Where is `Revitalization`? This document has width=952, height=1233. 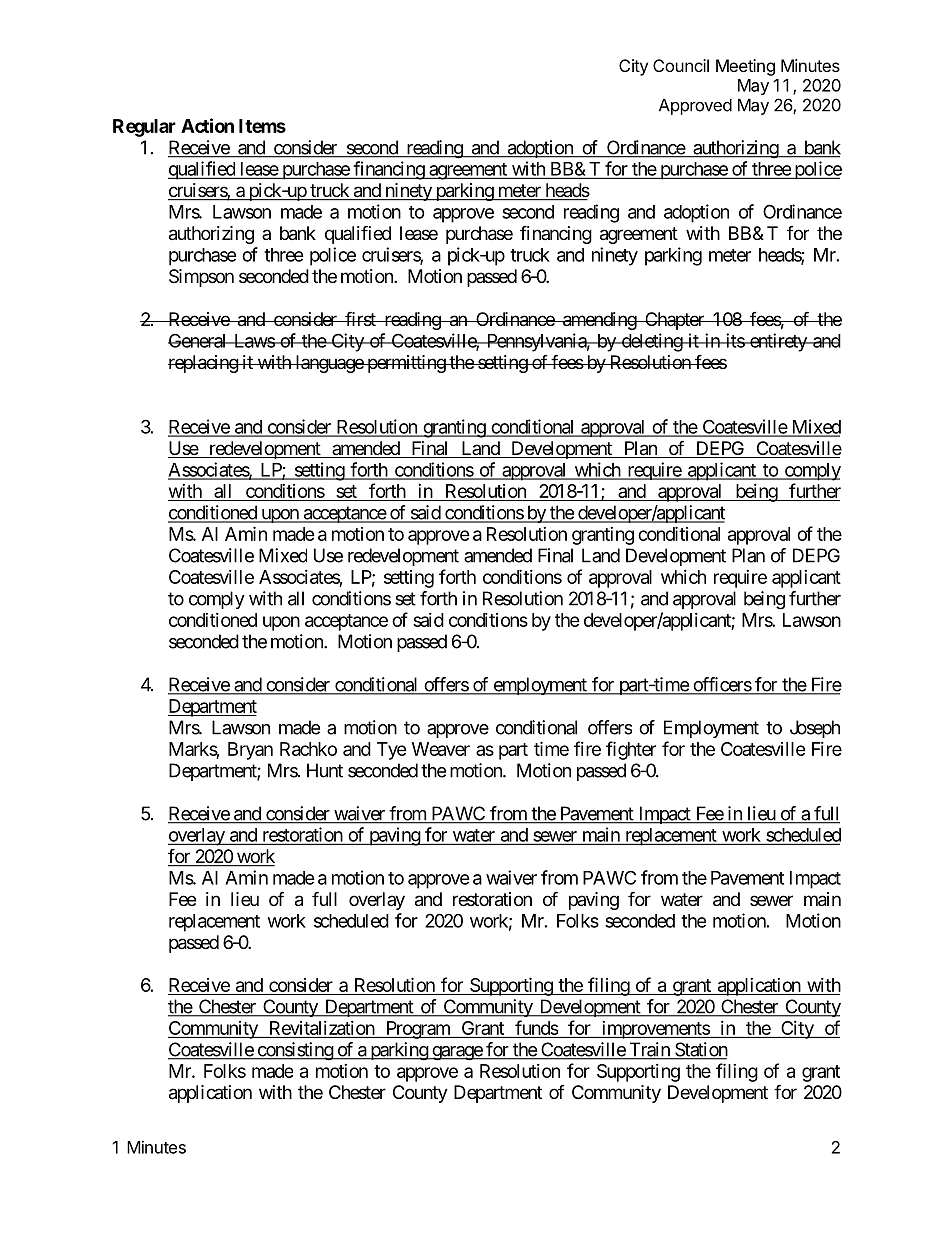 Revitalization is located at coordinates (322, 1028).
